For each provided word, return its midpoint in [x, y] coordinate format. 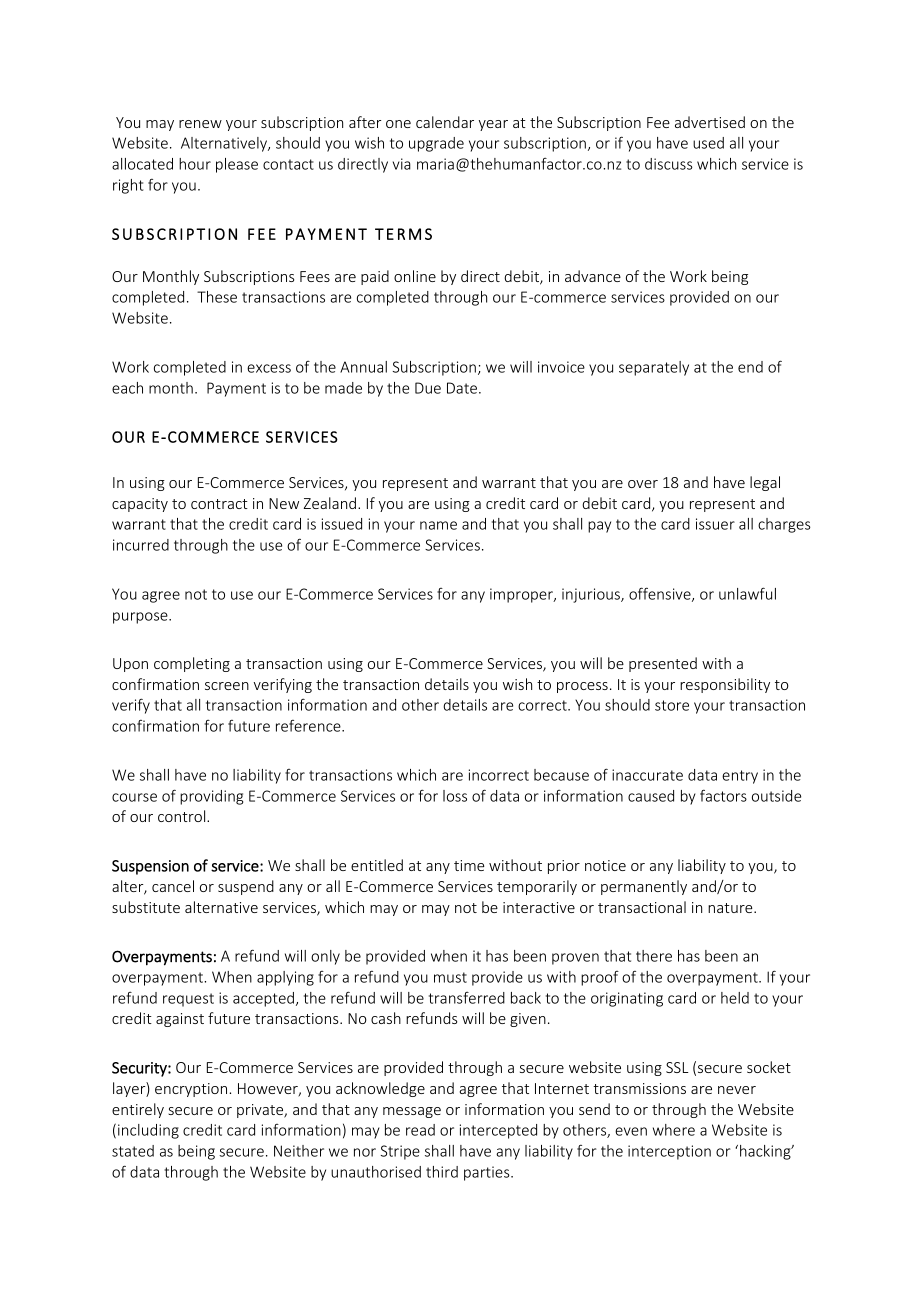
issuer [715, 524]
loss [455, 796]
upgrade [436, 144]
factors [723, 795]
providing [211, 797]
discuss [669, 164]
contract [219, 504]
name [438, 525]
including [148, 1131]
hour [195, 164]
